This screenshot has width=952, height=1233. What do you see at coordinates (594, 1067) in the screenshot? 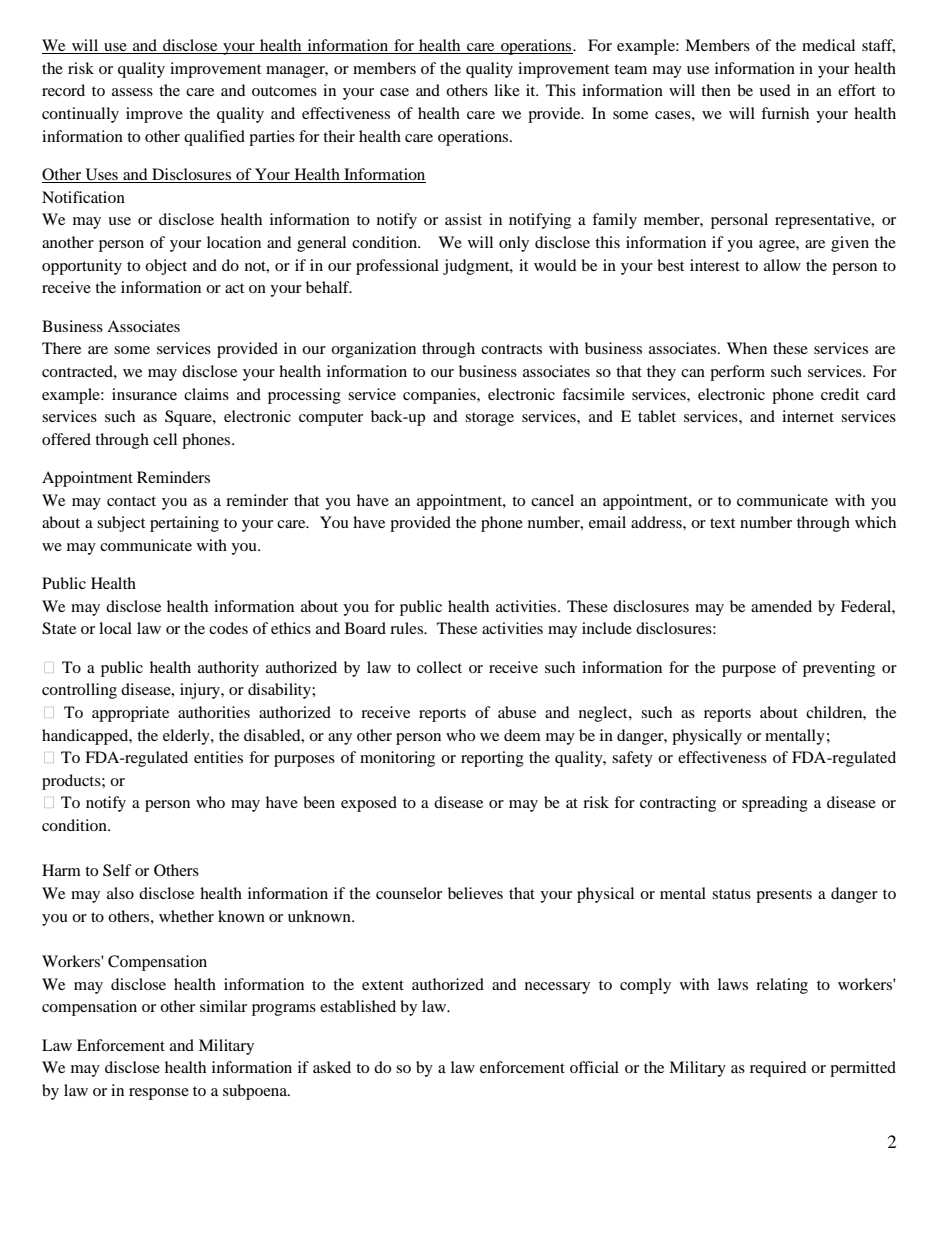
I see `official` at bounding box center [594, 1067].
